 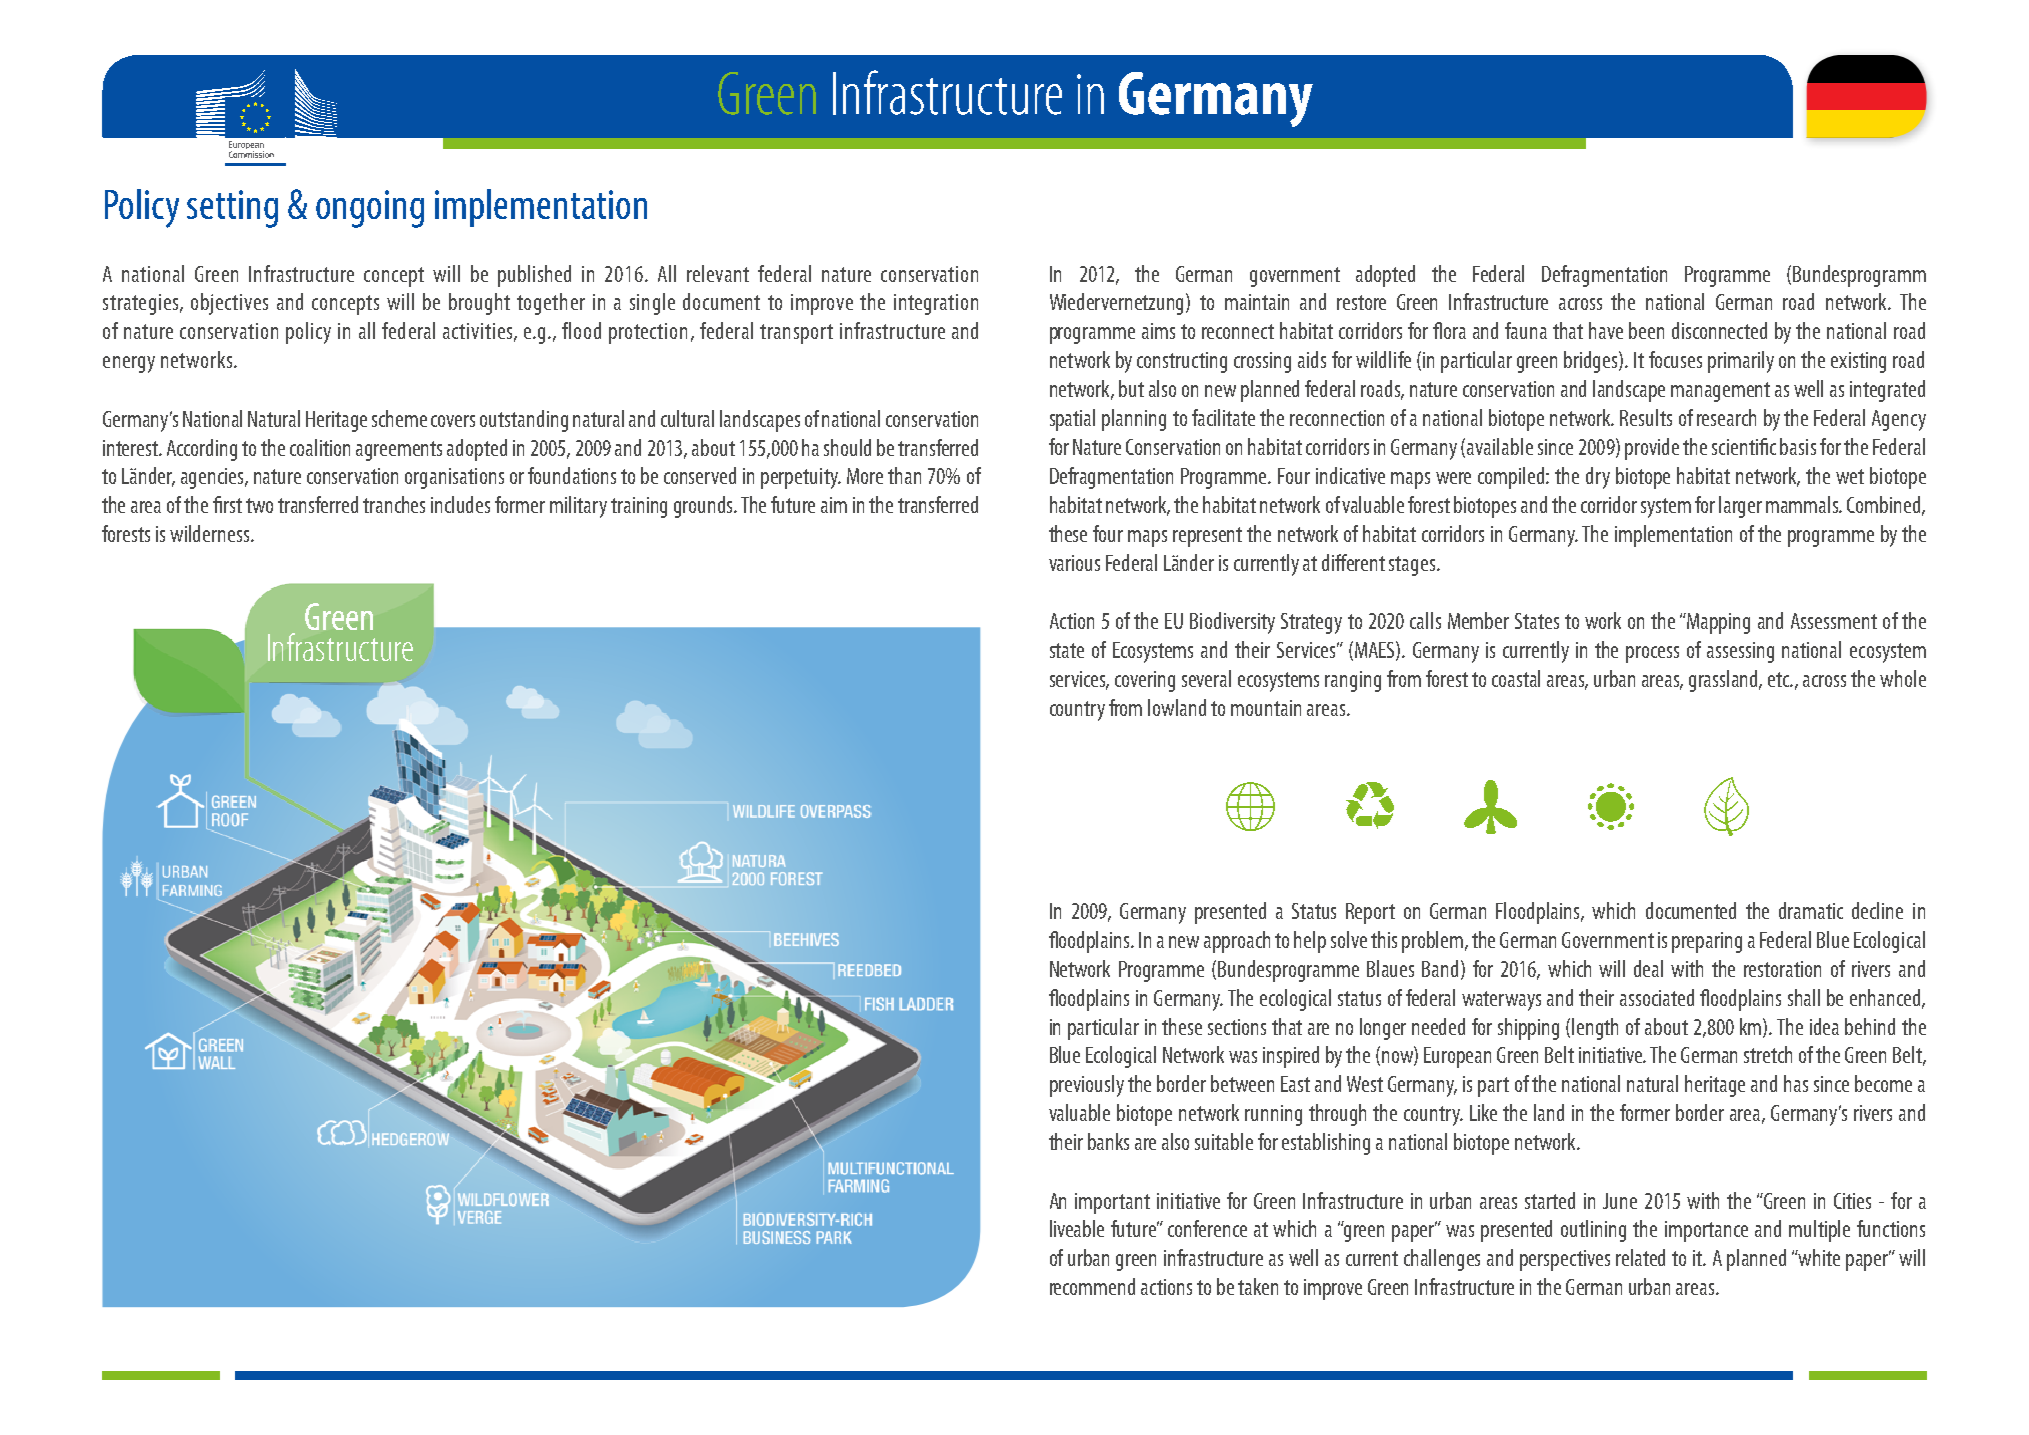 I want to click on ongoing, so click(x=370, y=209).
